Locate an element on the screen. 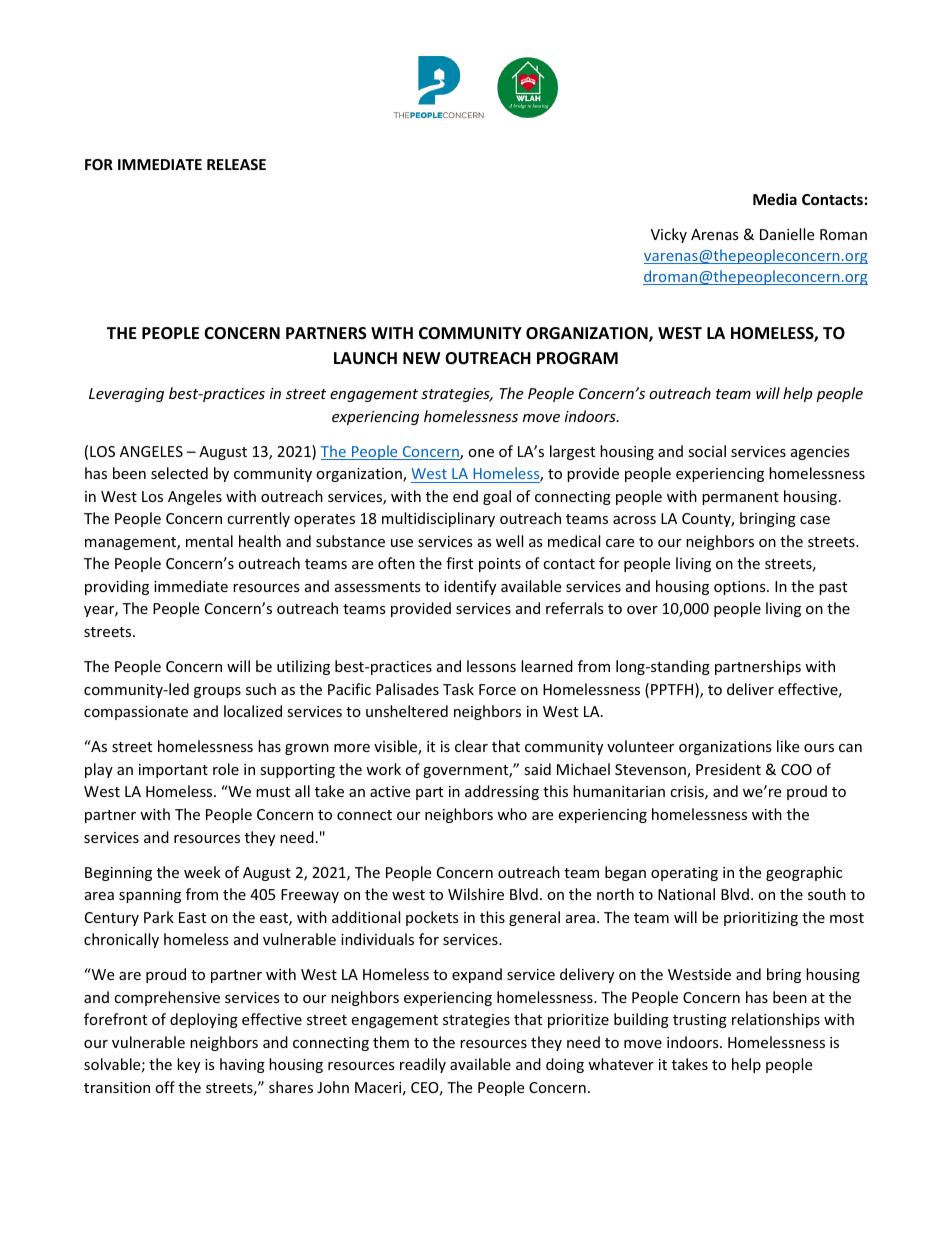 This screenshot has width=952, height=1233. options is located at coordinates (741, 588).
